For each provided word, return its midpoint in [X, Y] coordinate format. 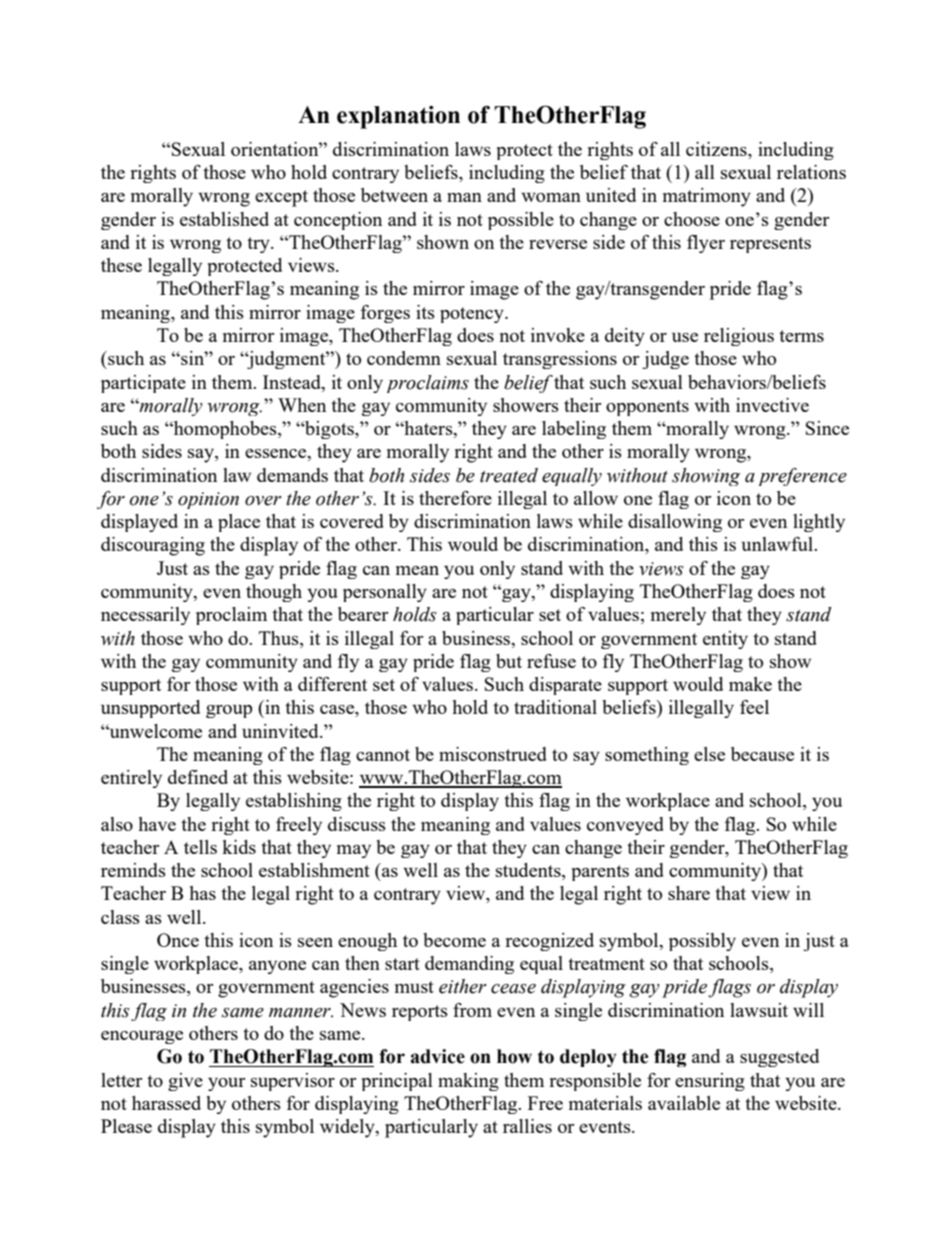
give [185, 1082]
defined [198, 777]
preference [803, 477]
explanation [398, 117]
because [762, 754]
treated [509, 475]
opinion [208, 500]
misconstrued [493, 754]
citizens [717, 150]
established [224, 219]
